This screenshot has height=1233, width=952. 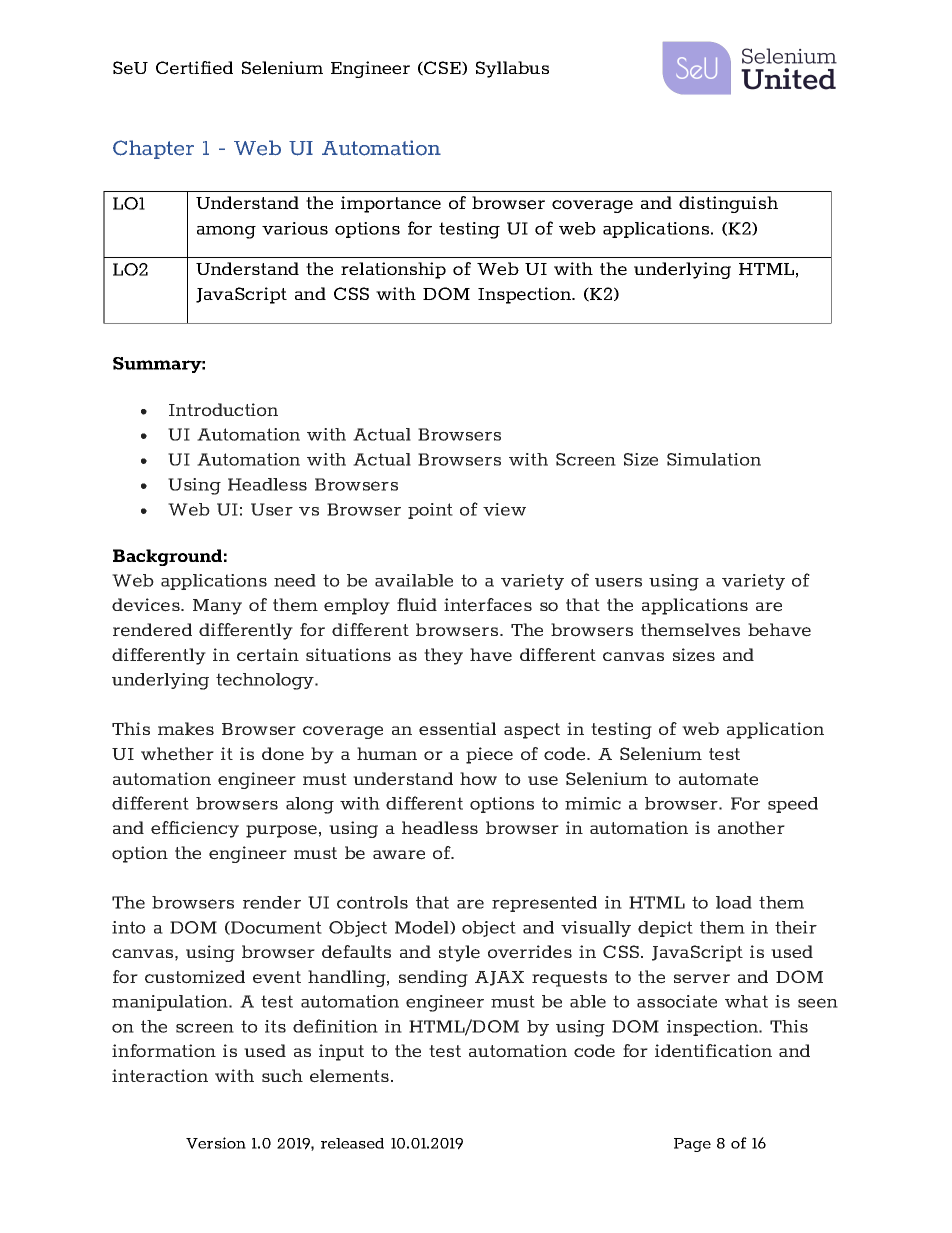 I want to click on Certified, so click(x=194, y=68).
